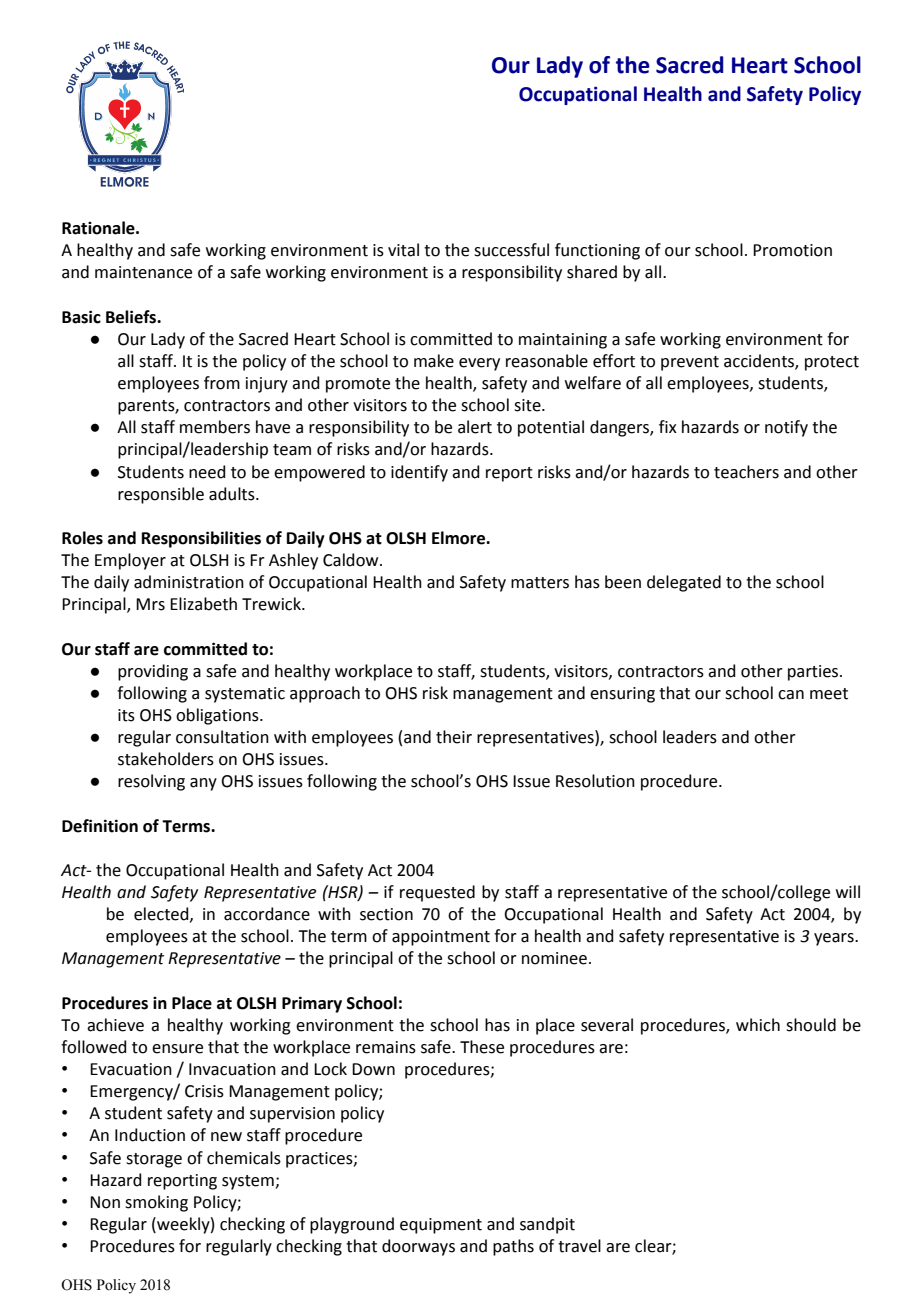 The width and height of the image is (924, 1308). Describe the element at coordinates (166, 759) in the image. I see `stakeholders` at that location.
